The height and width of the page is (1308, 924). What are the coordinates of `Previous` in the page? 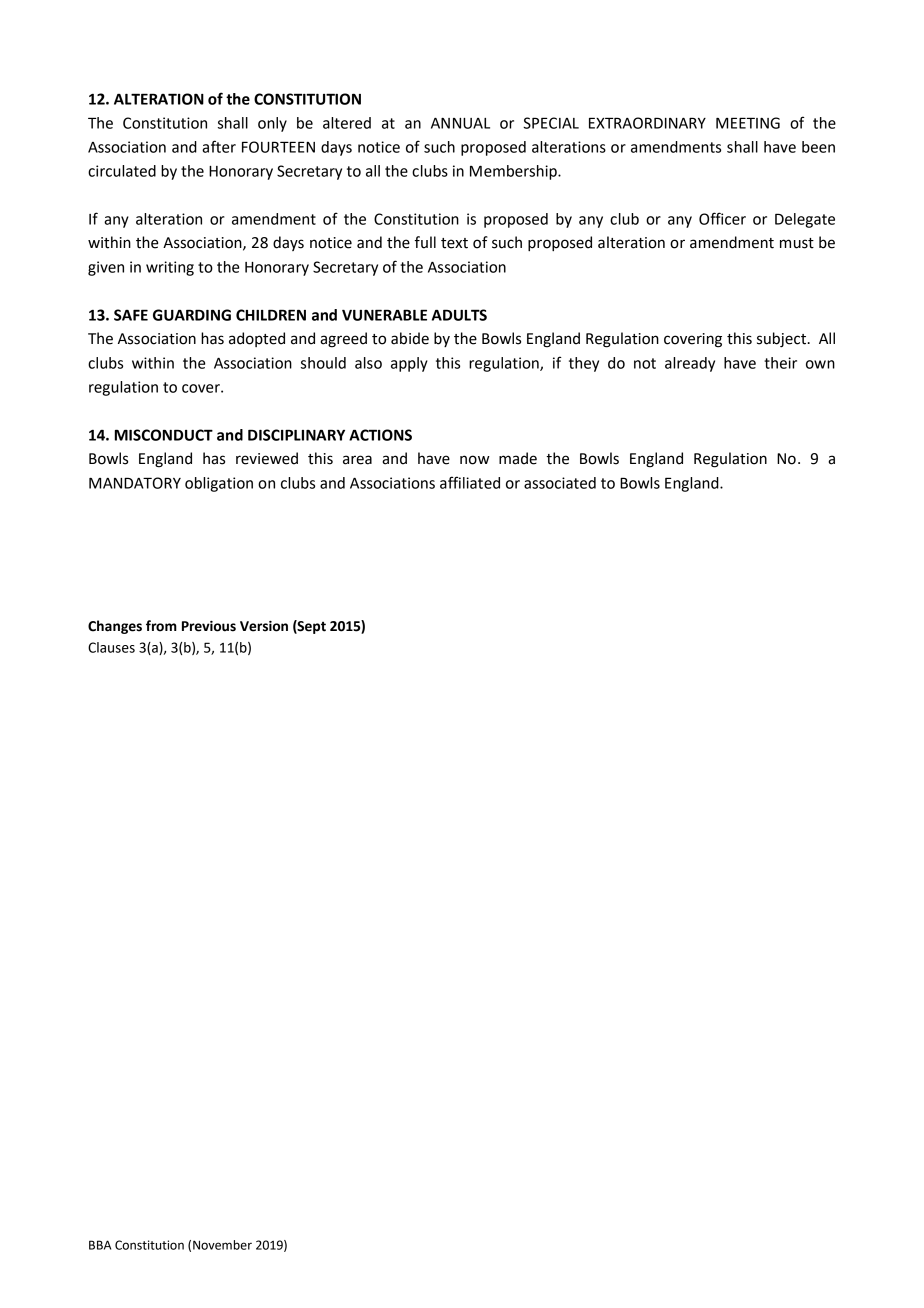 It's located at (209, 626).
